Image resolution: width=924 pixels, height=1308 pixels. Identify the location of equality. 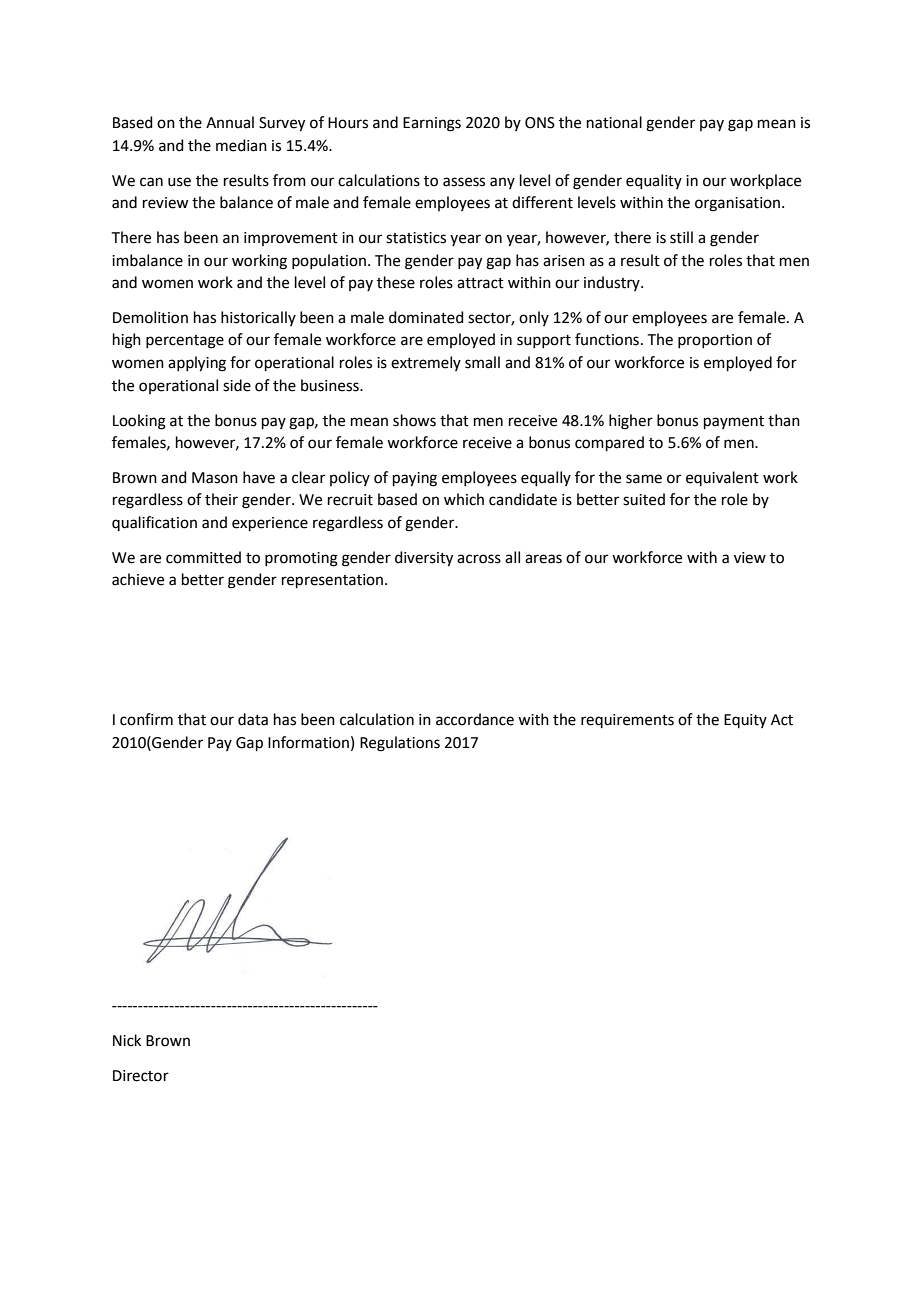
(654, 181).
